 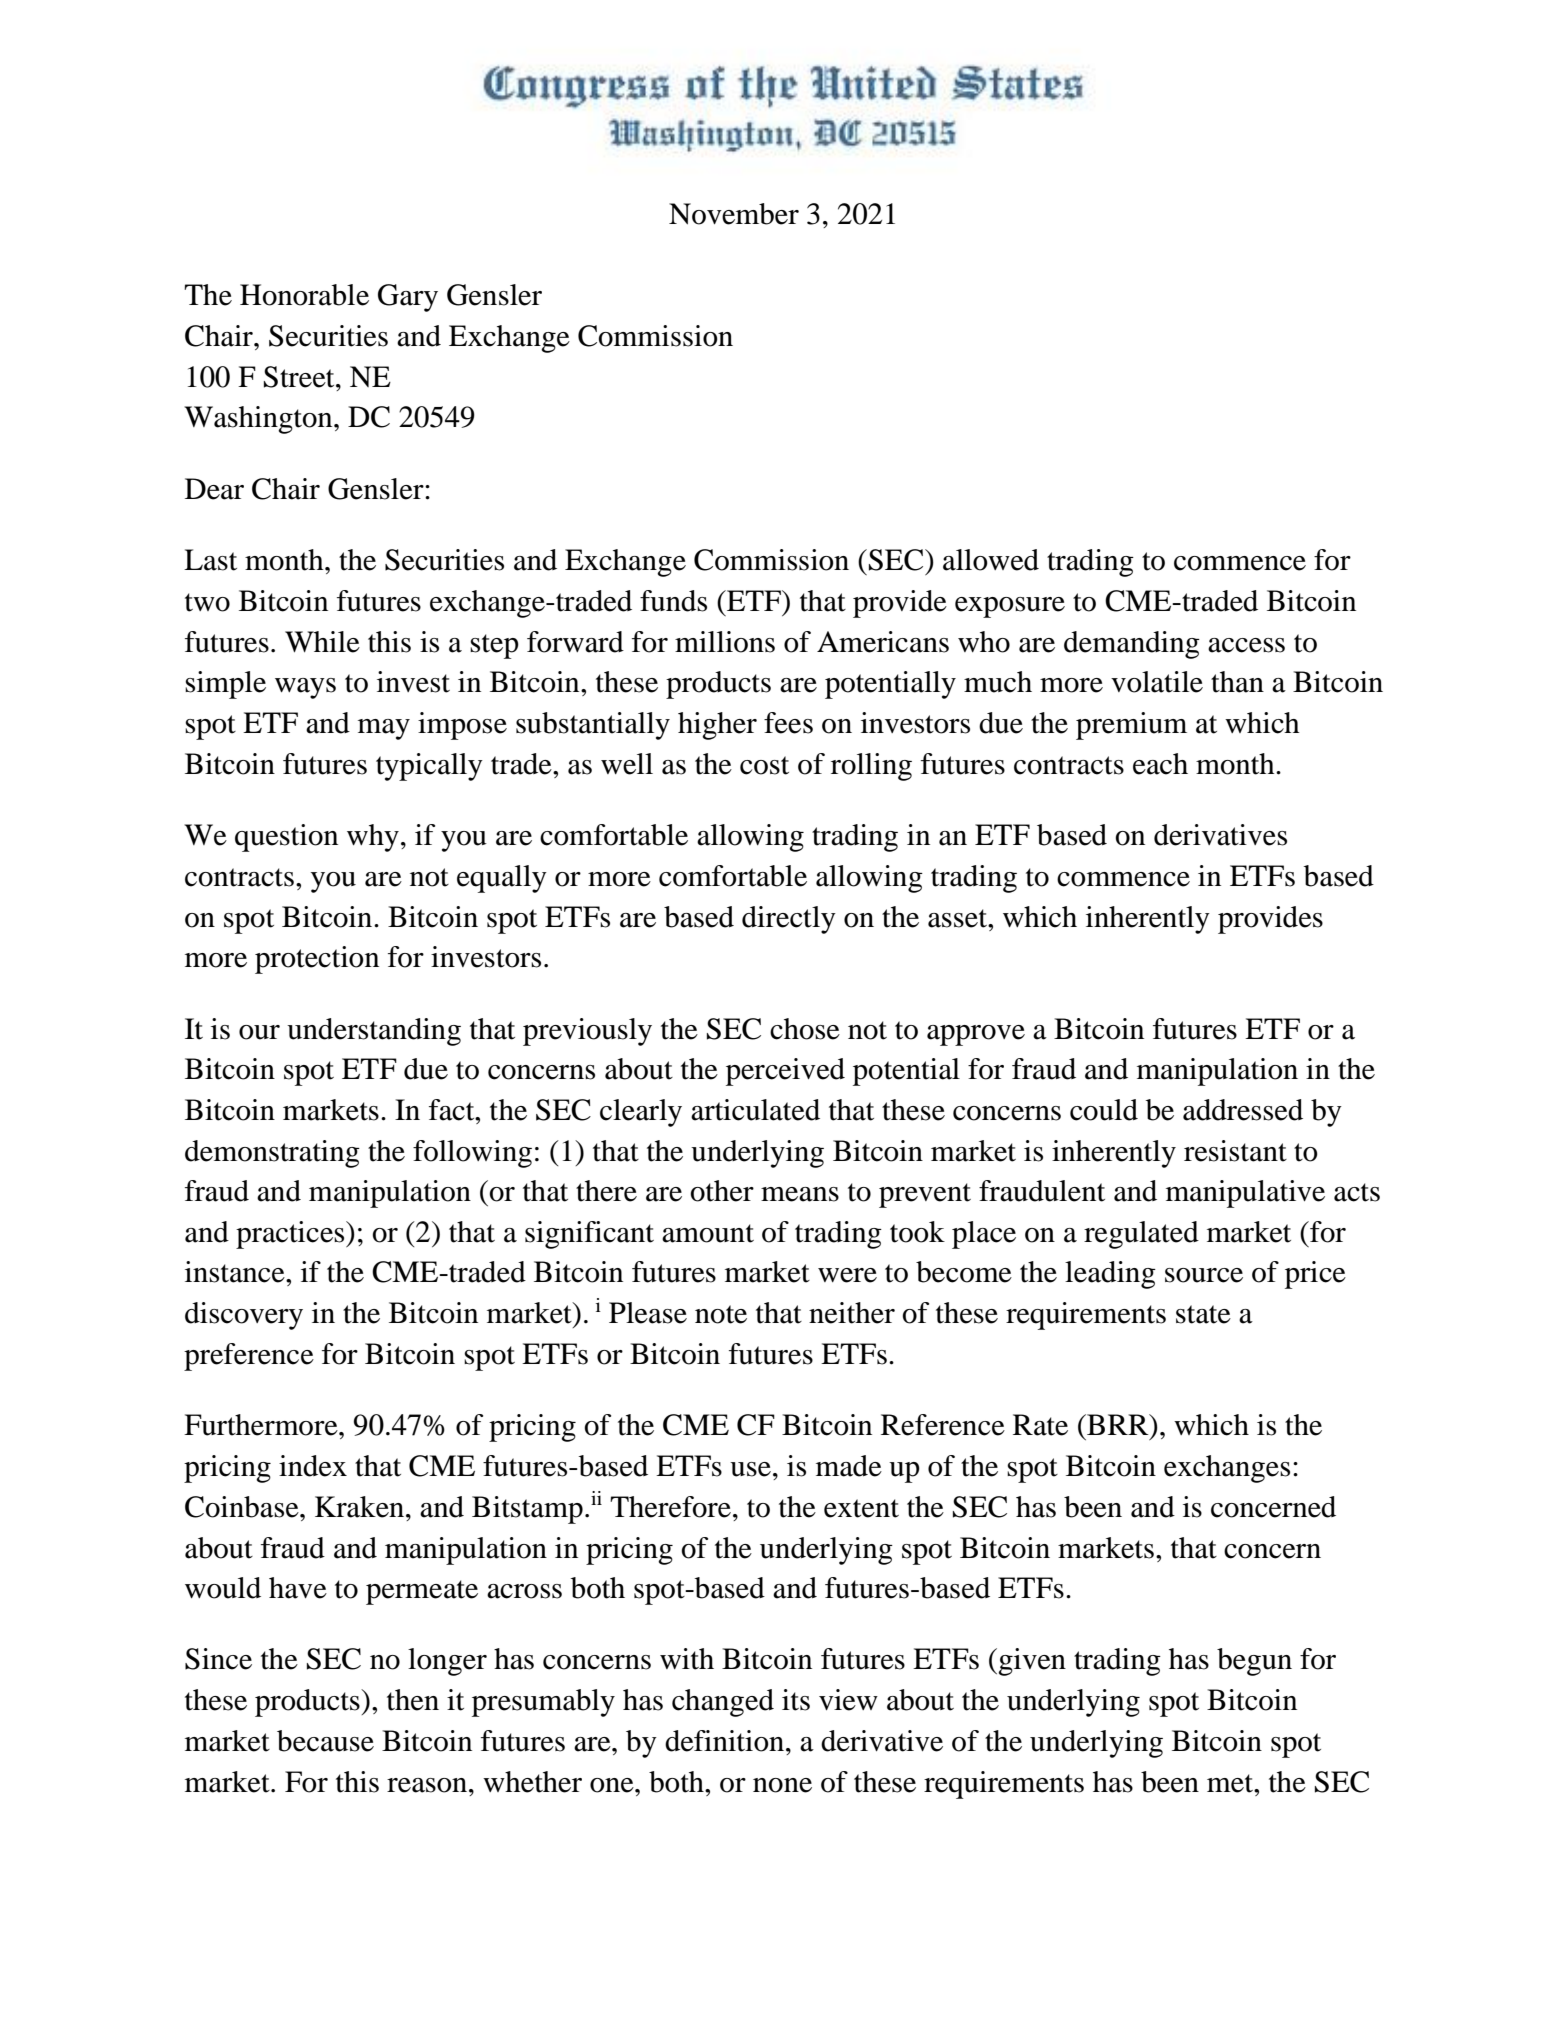 I want to click on cost, so click(x=764, y=765).
